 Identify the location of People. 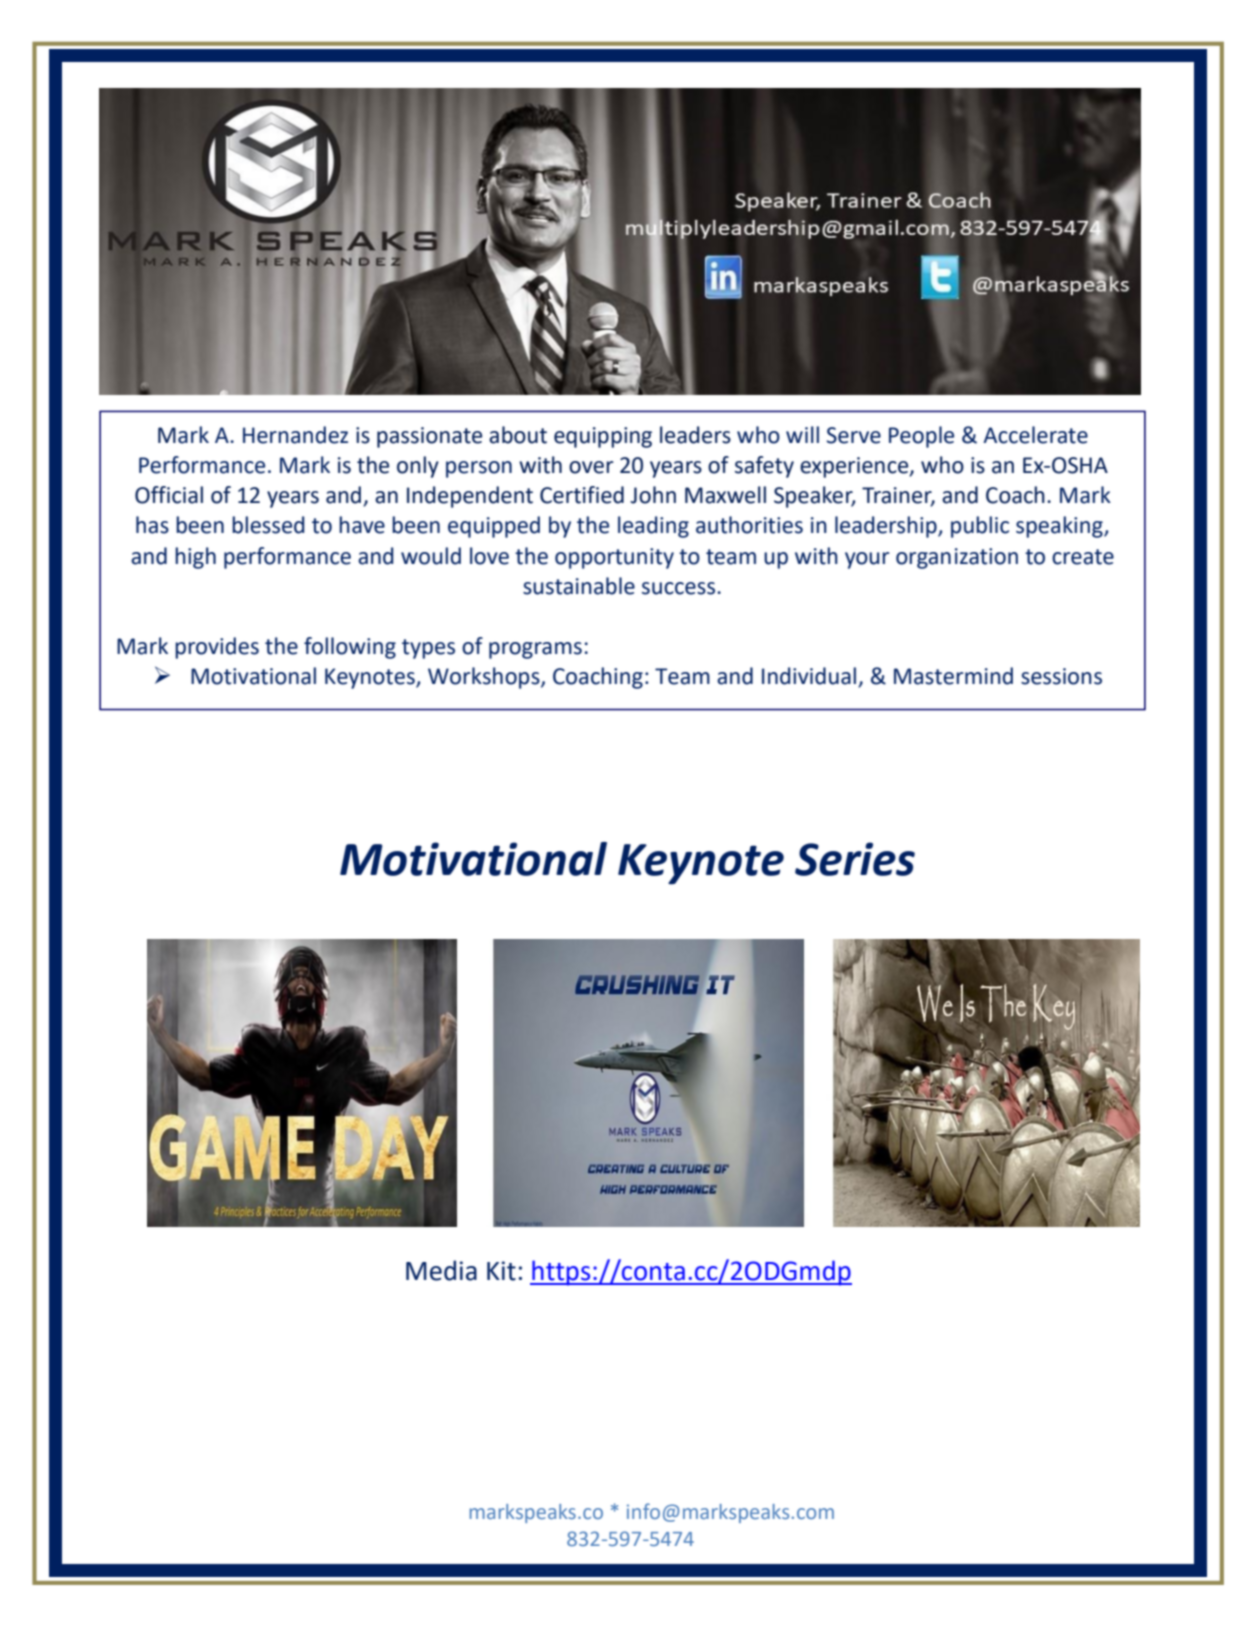
(921, 437).
